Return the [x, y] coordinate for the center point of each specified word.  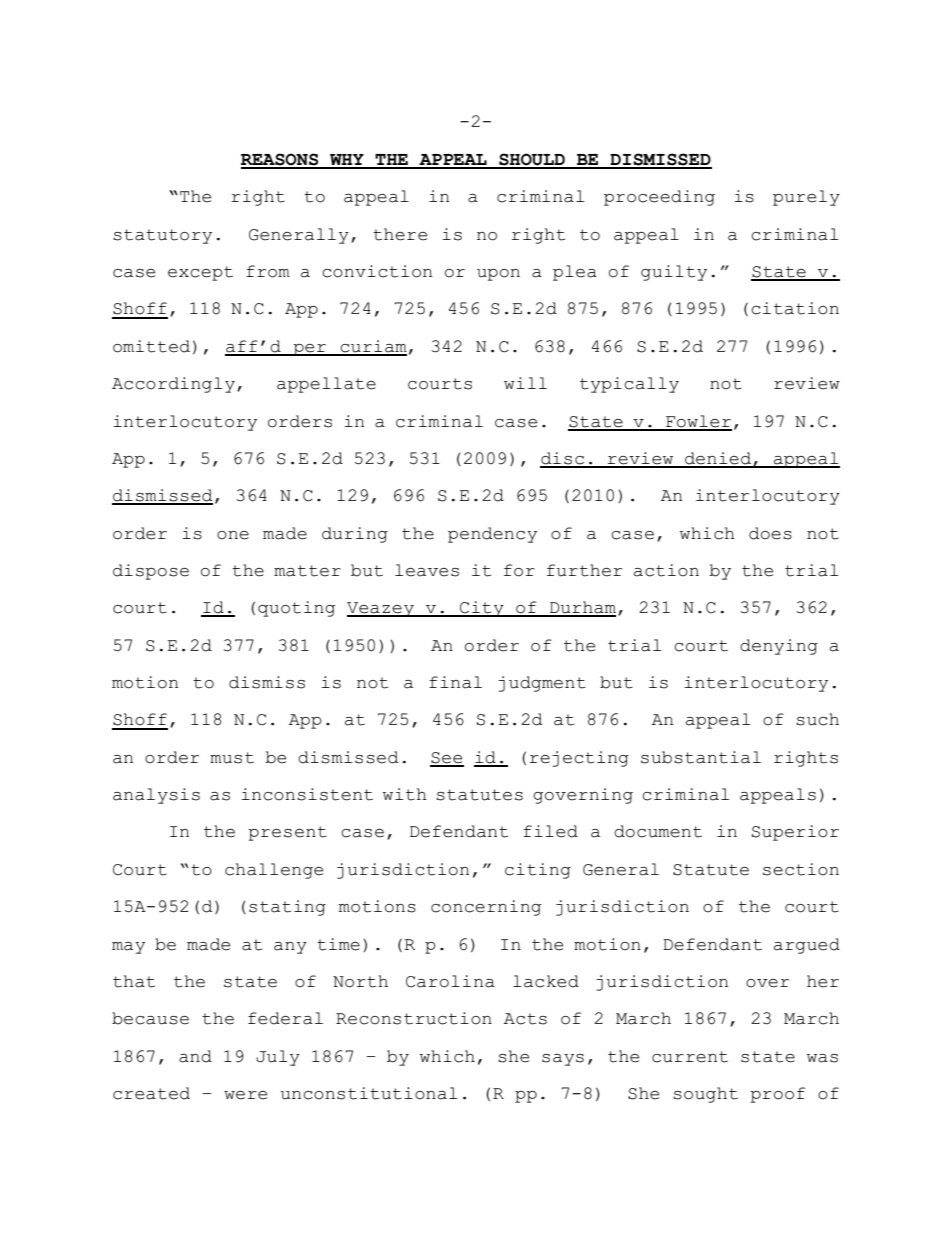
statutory [162, 236]
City [482, 609]
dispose [151, 572]
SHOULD [532, 160]
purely [806, 198]
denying [779, 647]
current [690, 1057]
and [195, 1056]
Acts [525, 1019]
